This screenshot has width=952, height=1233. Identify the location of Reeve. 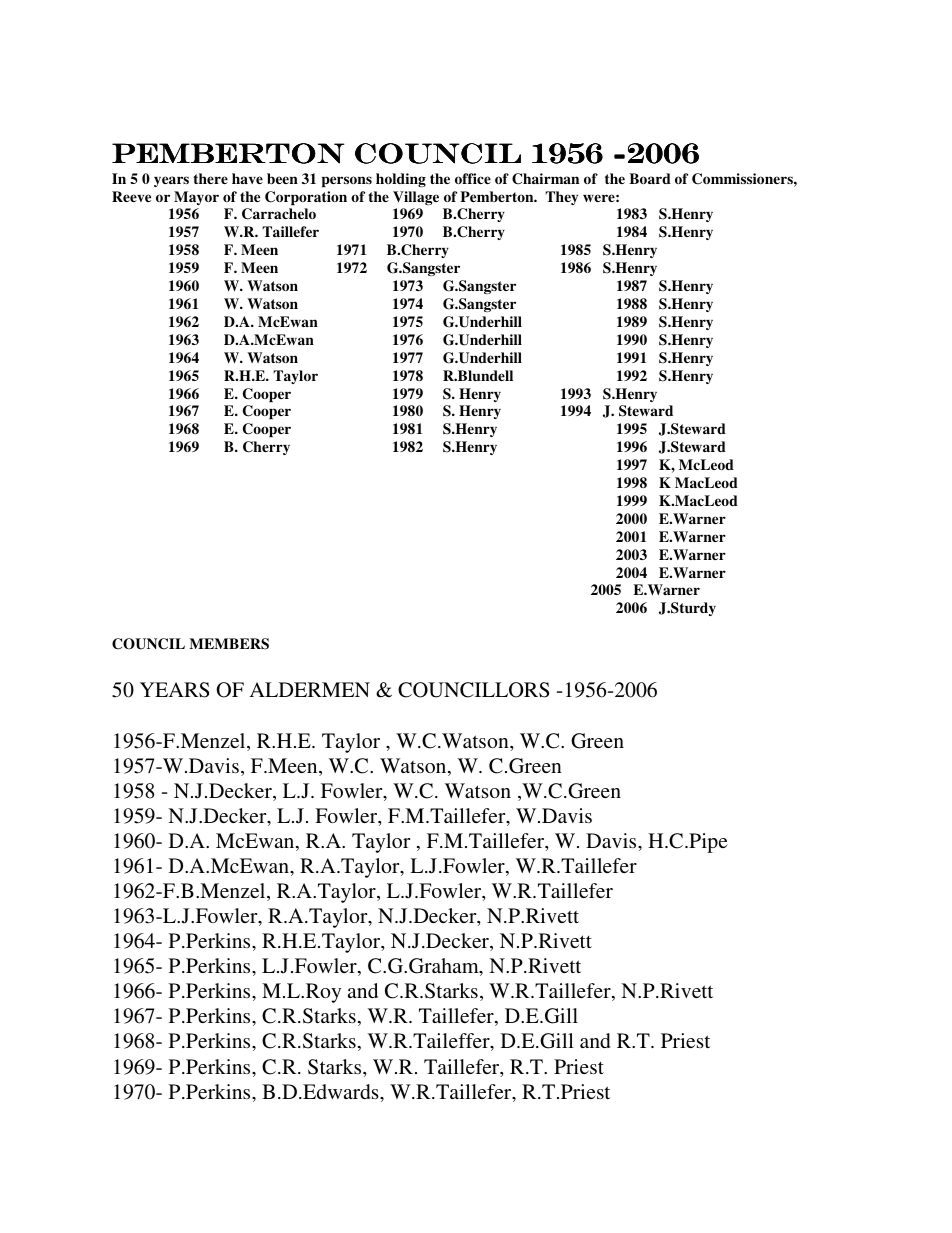
(131, 196).
